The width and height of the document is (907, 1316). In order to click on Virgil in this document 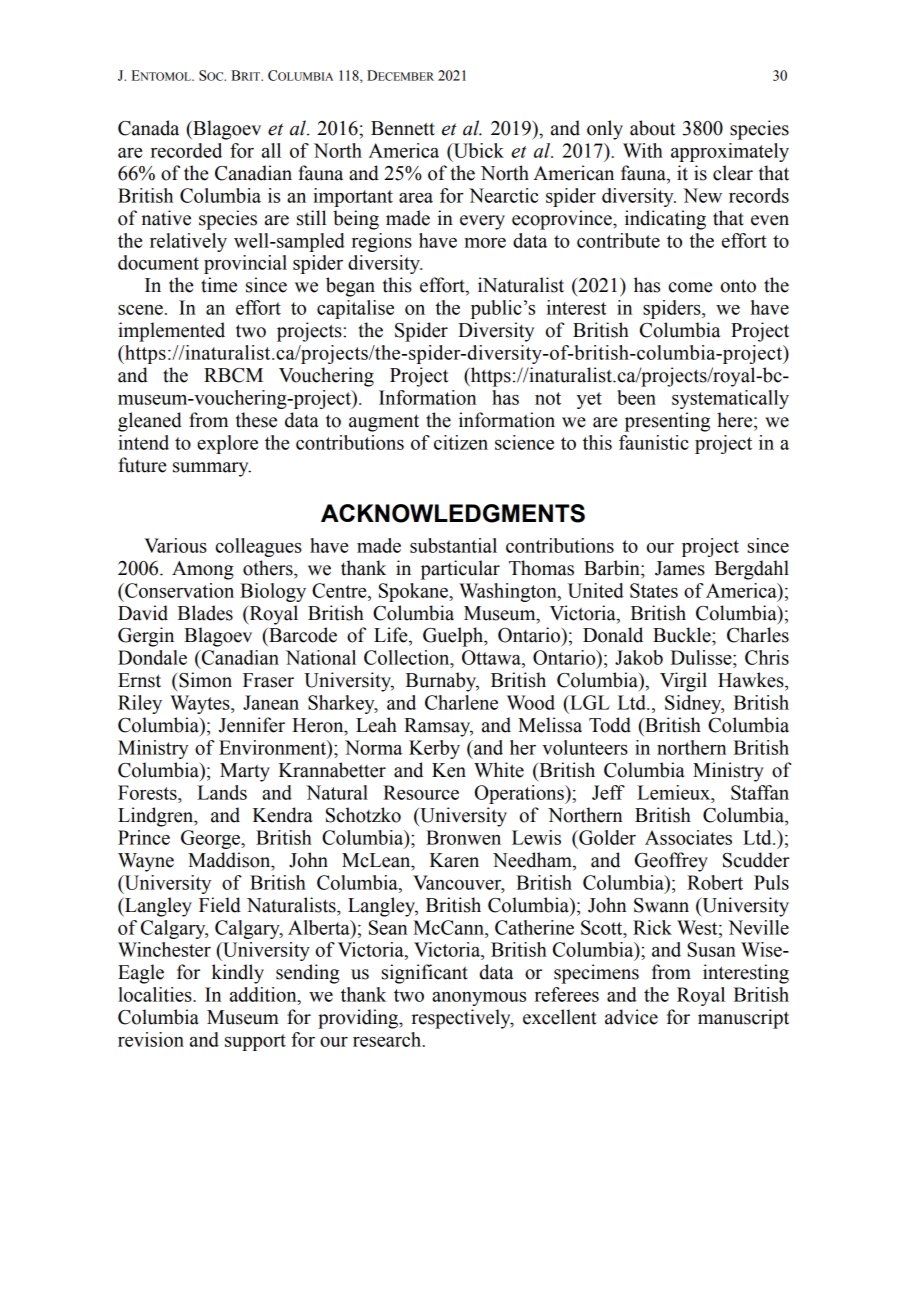, I will do `click(683, 682)`.
